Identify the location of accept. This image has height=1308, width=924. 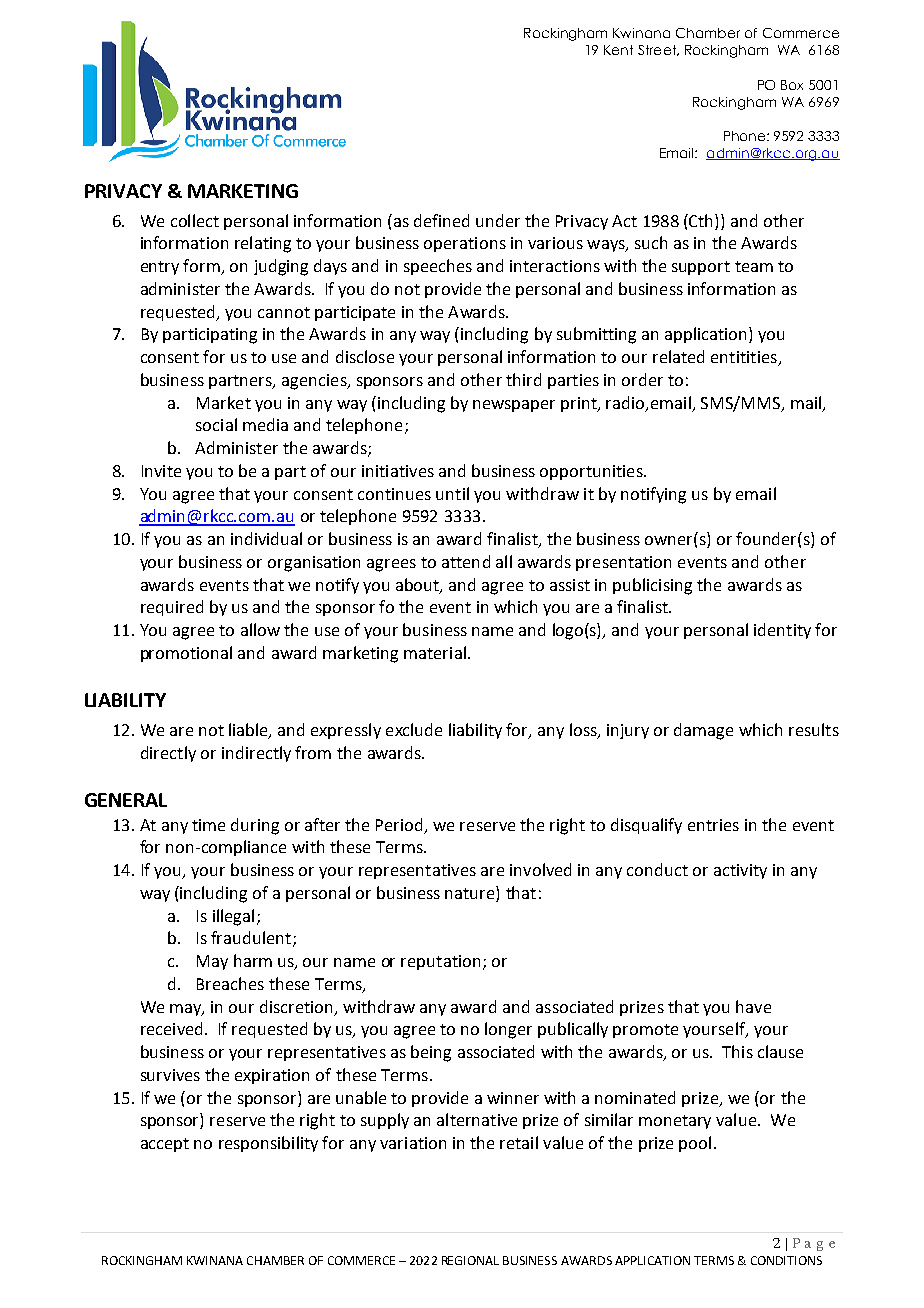
(165, 1145).
